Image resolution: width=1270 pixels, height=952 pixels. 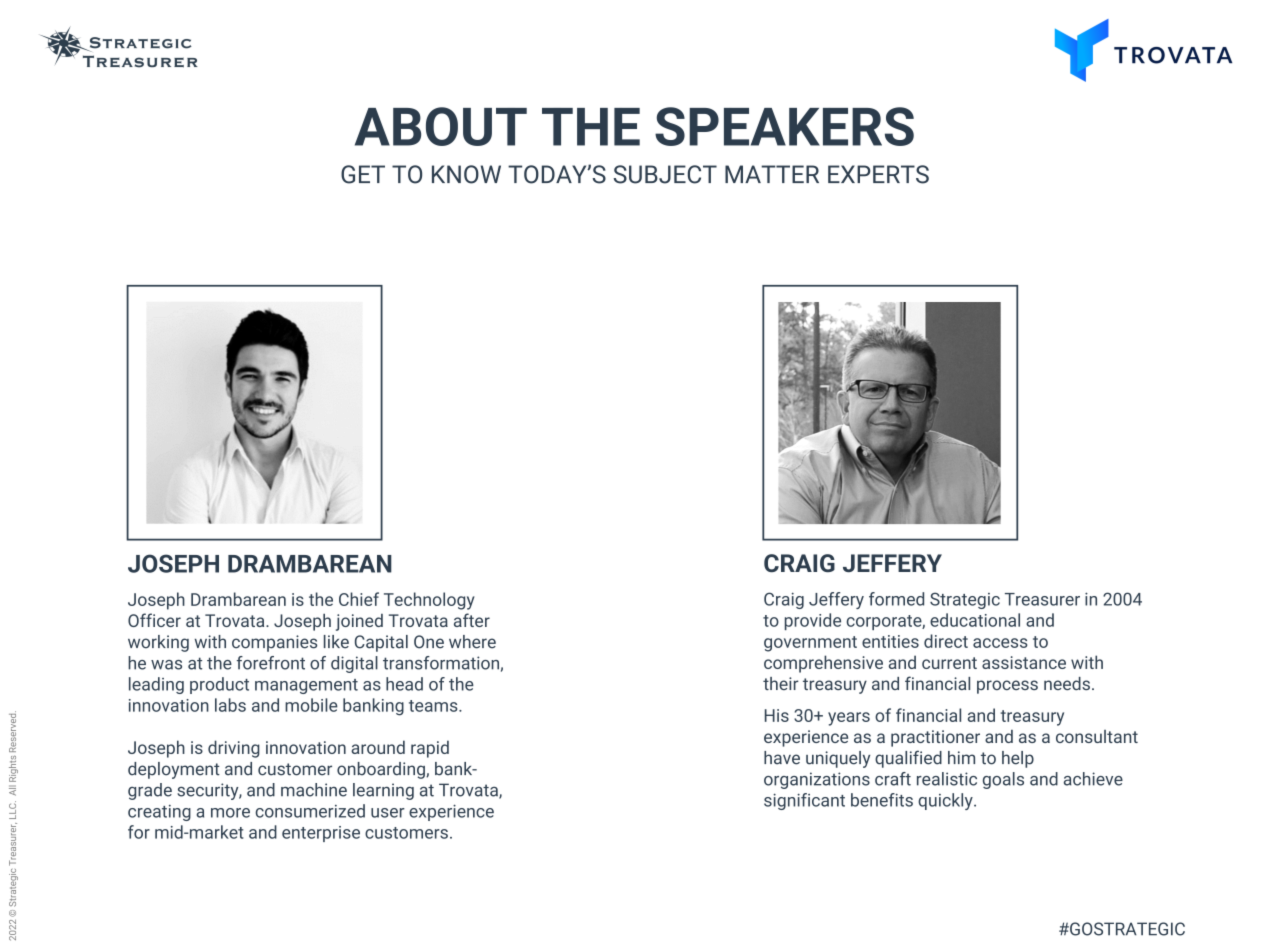 What do you see at coordinates (896, 599) in the screenshot?
I see `formed` at bounding box center [896, 599].
